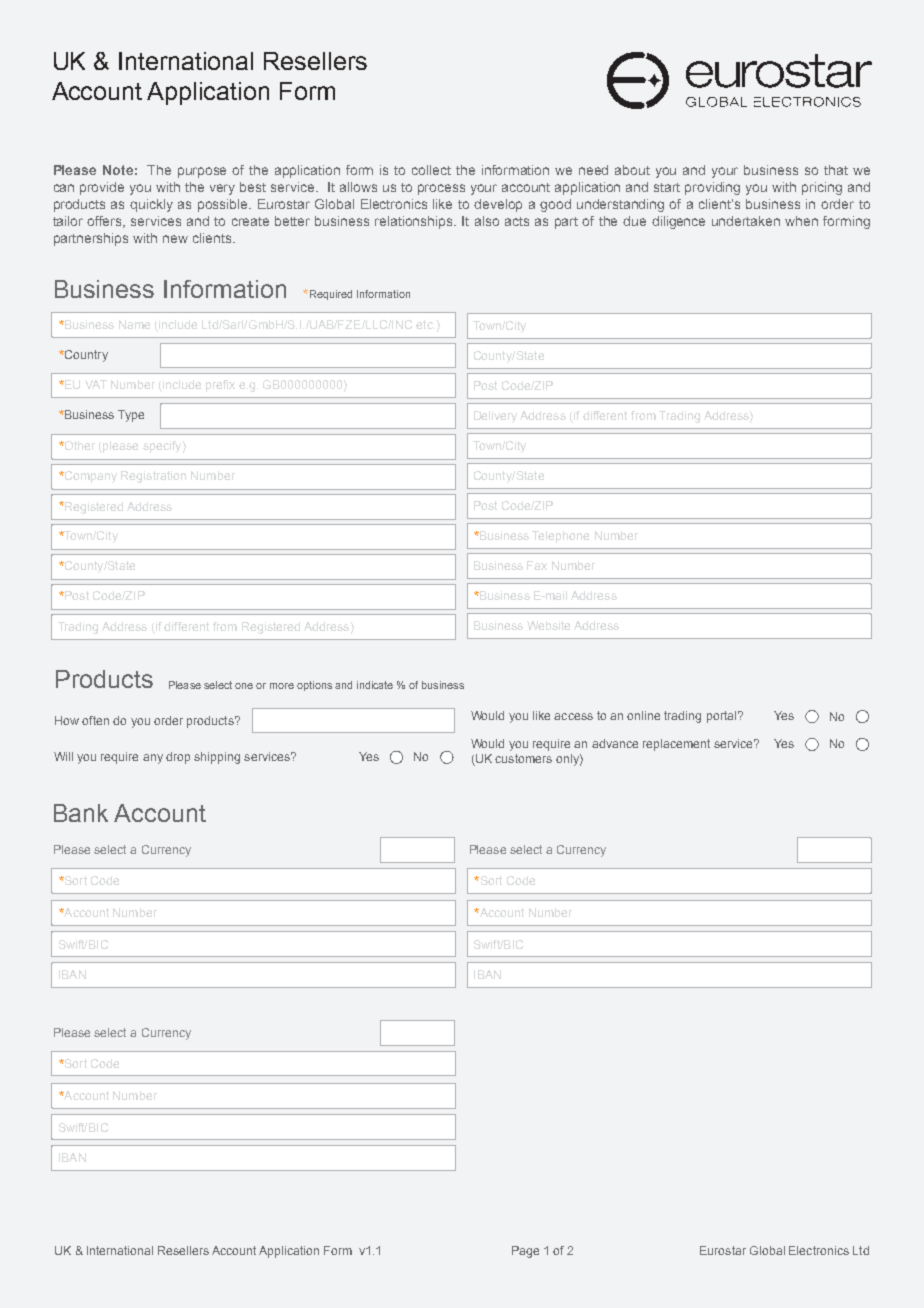 Image resolution: width=924 pixels, height=1308 pixels. I want to click on shipping, so click(217, 758).
